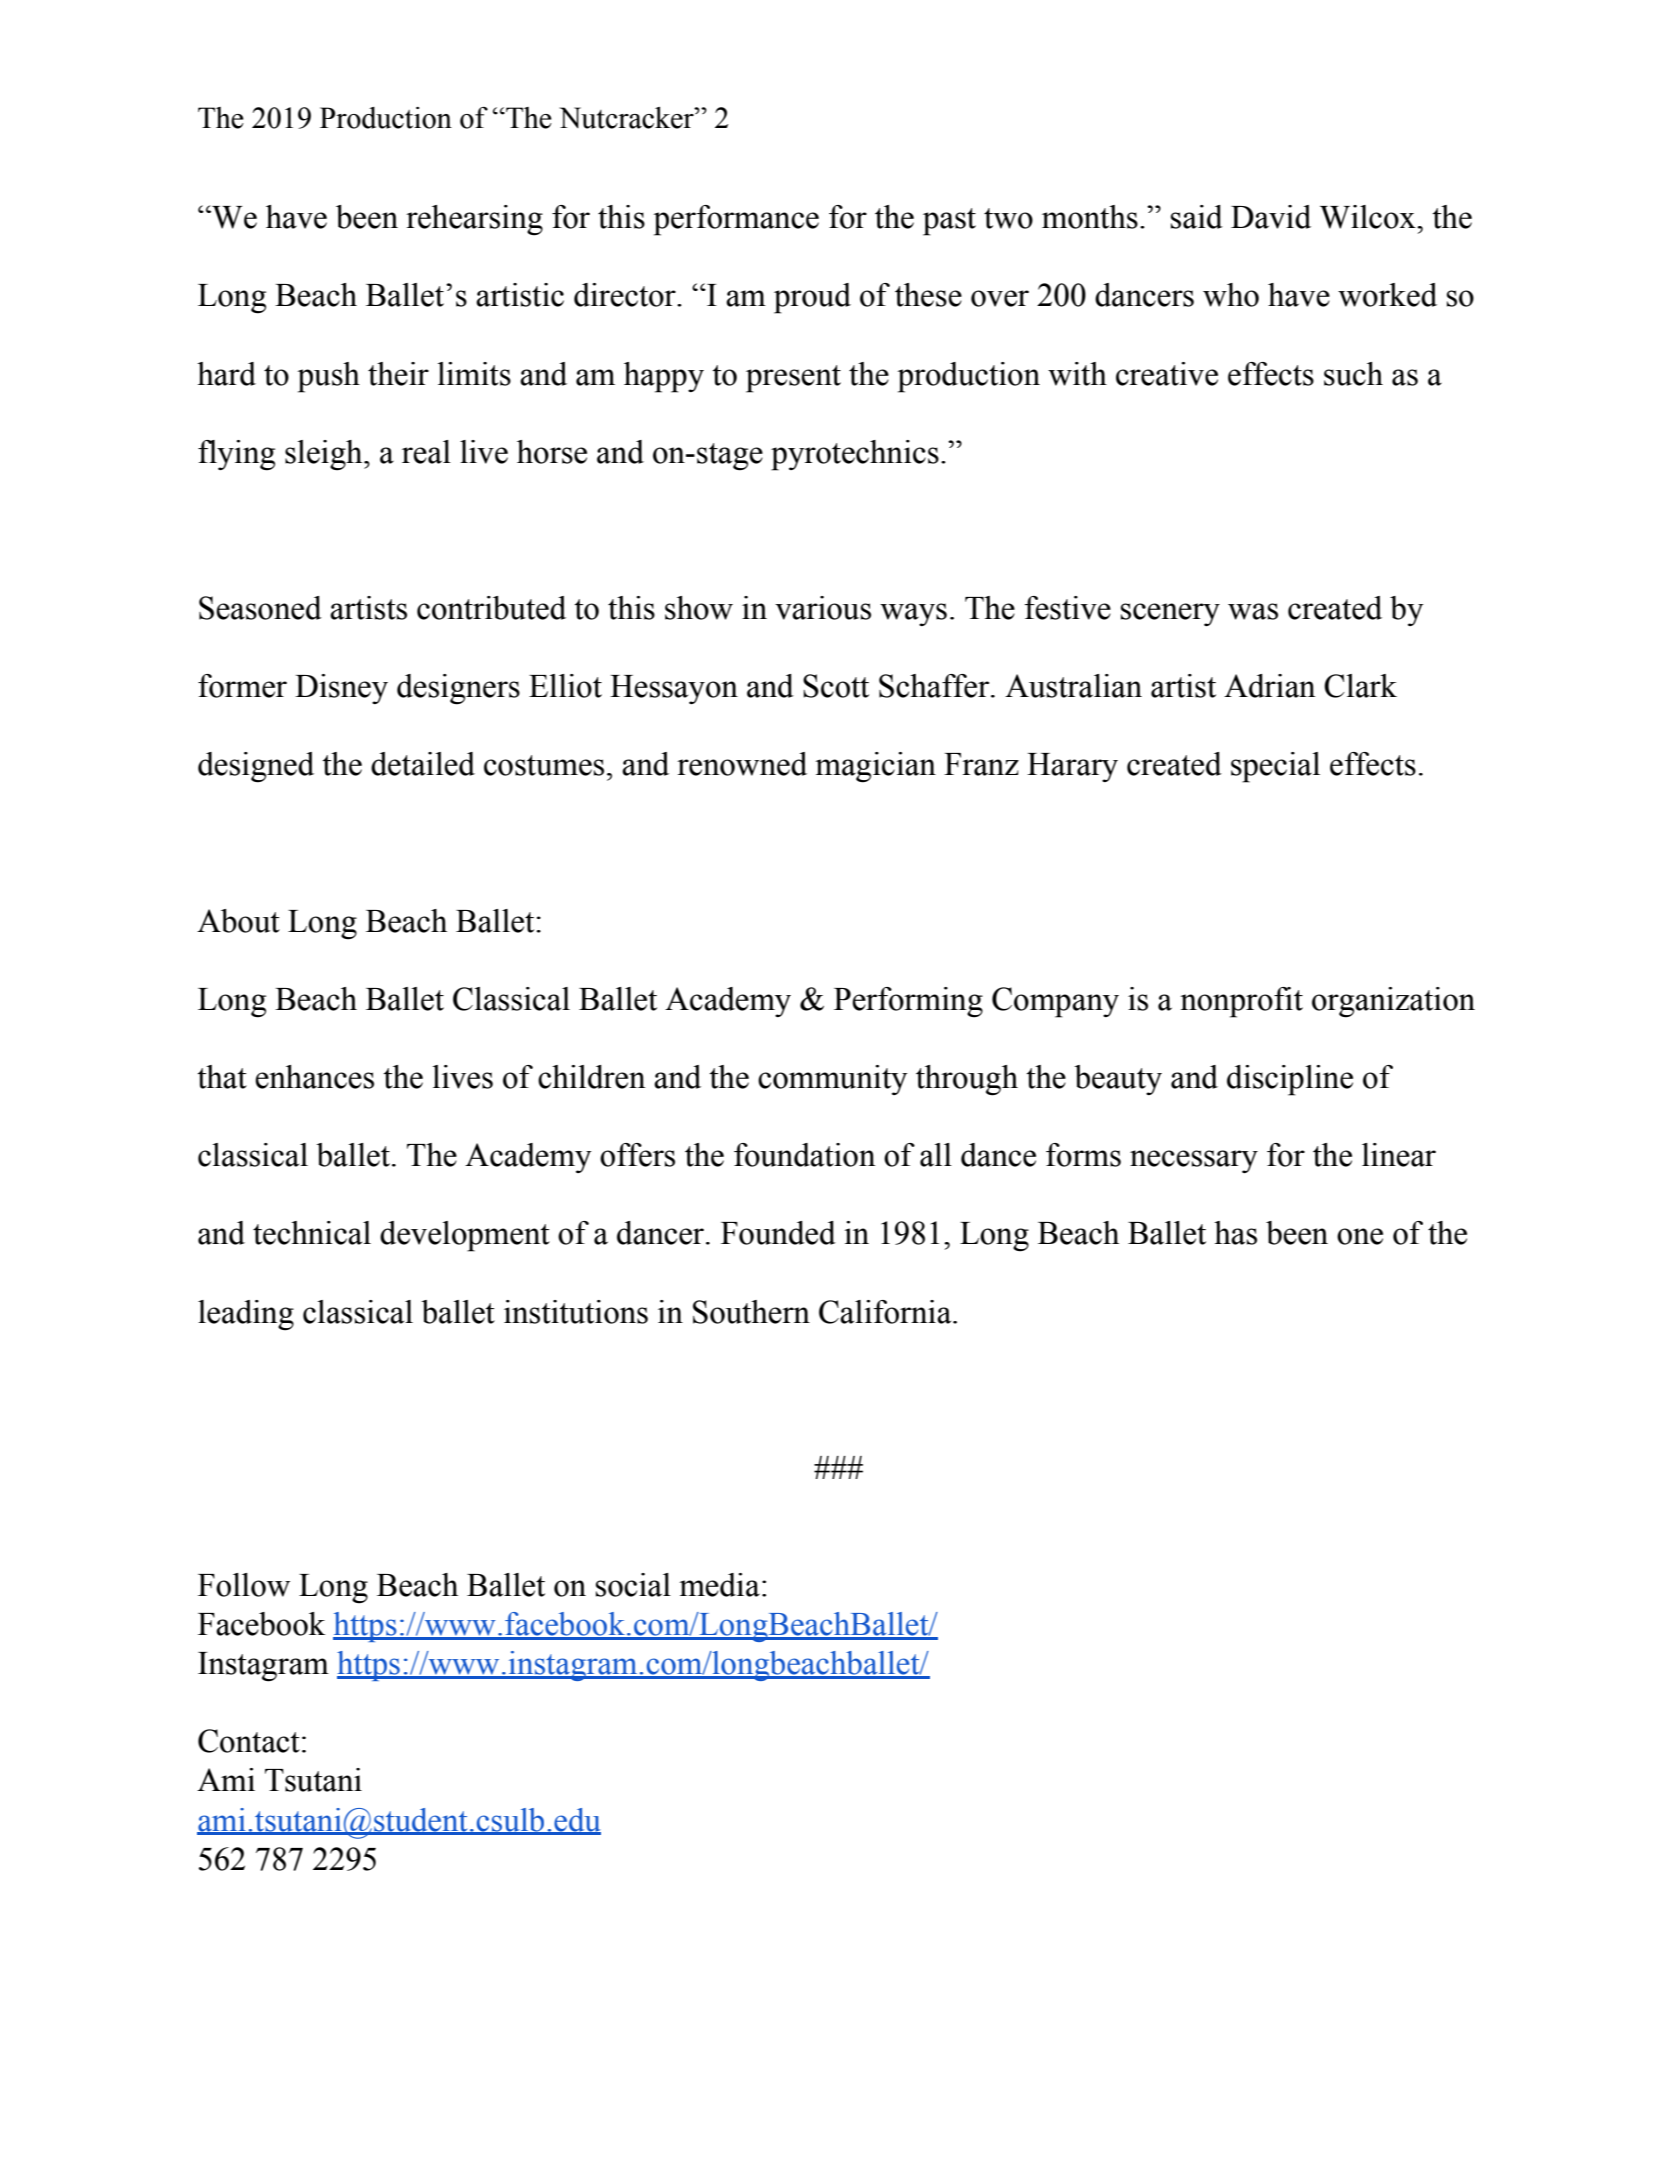  I want to click on Contact, so click(249, 1741).
